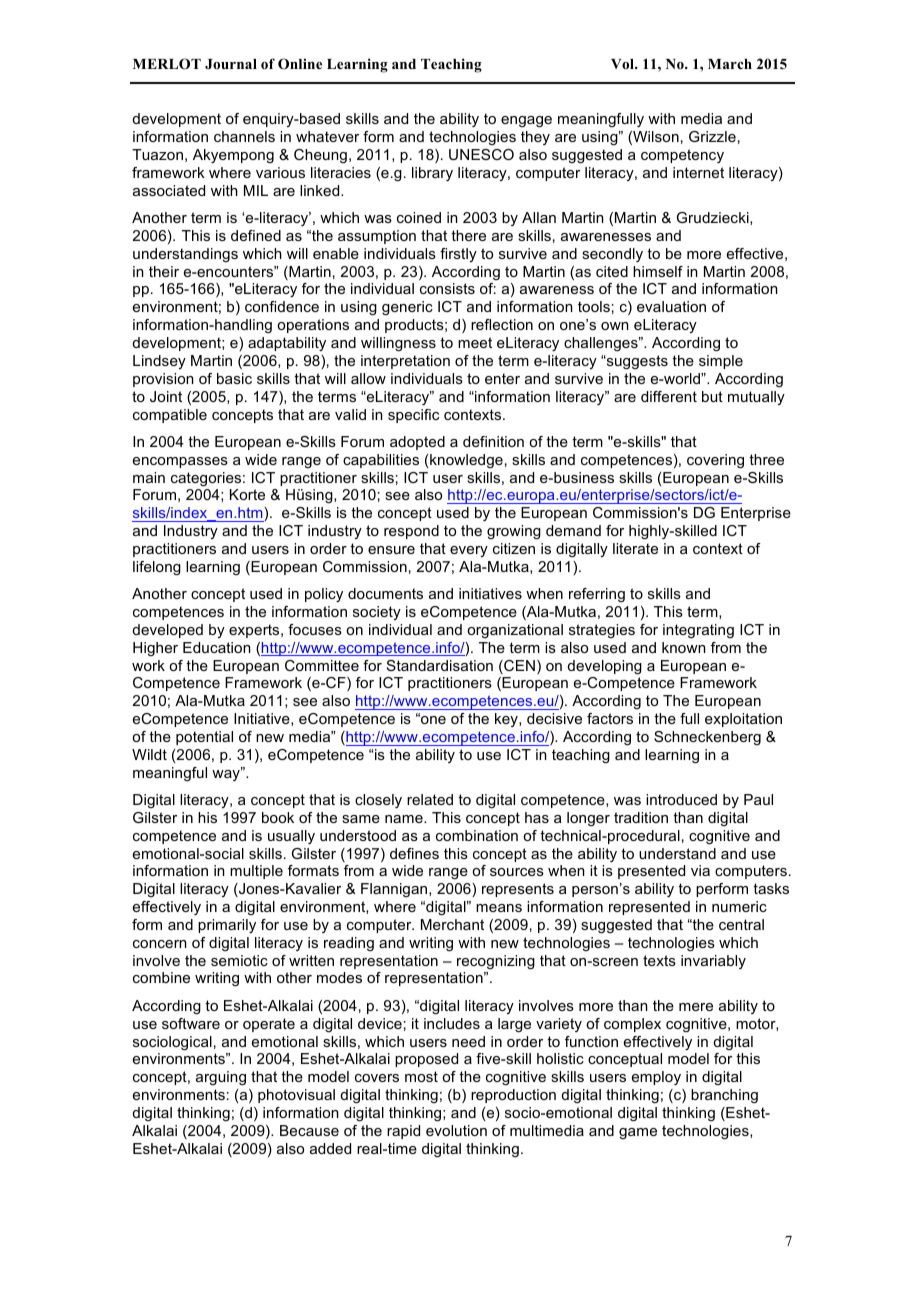 The image size is (924, 1307). Describe the element at coordinates (217, 647) in the page. I see `Education` at that location.
